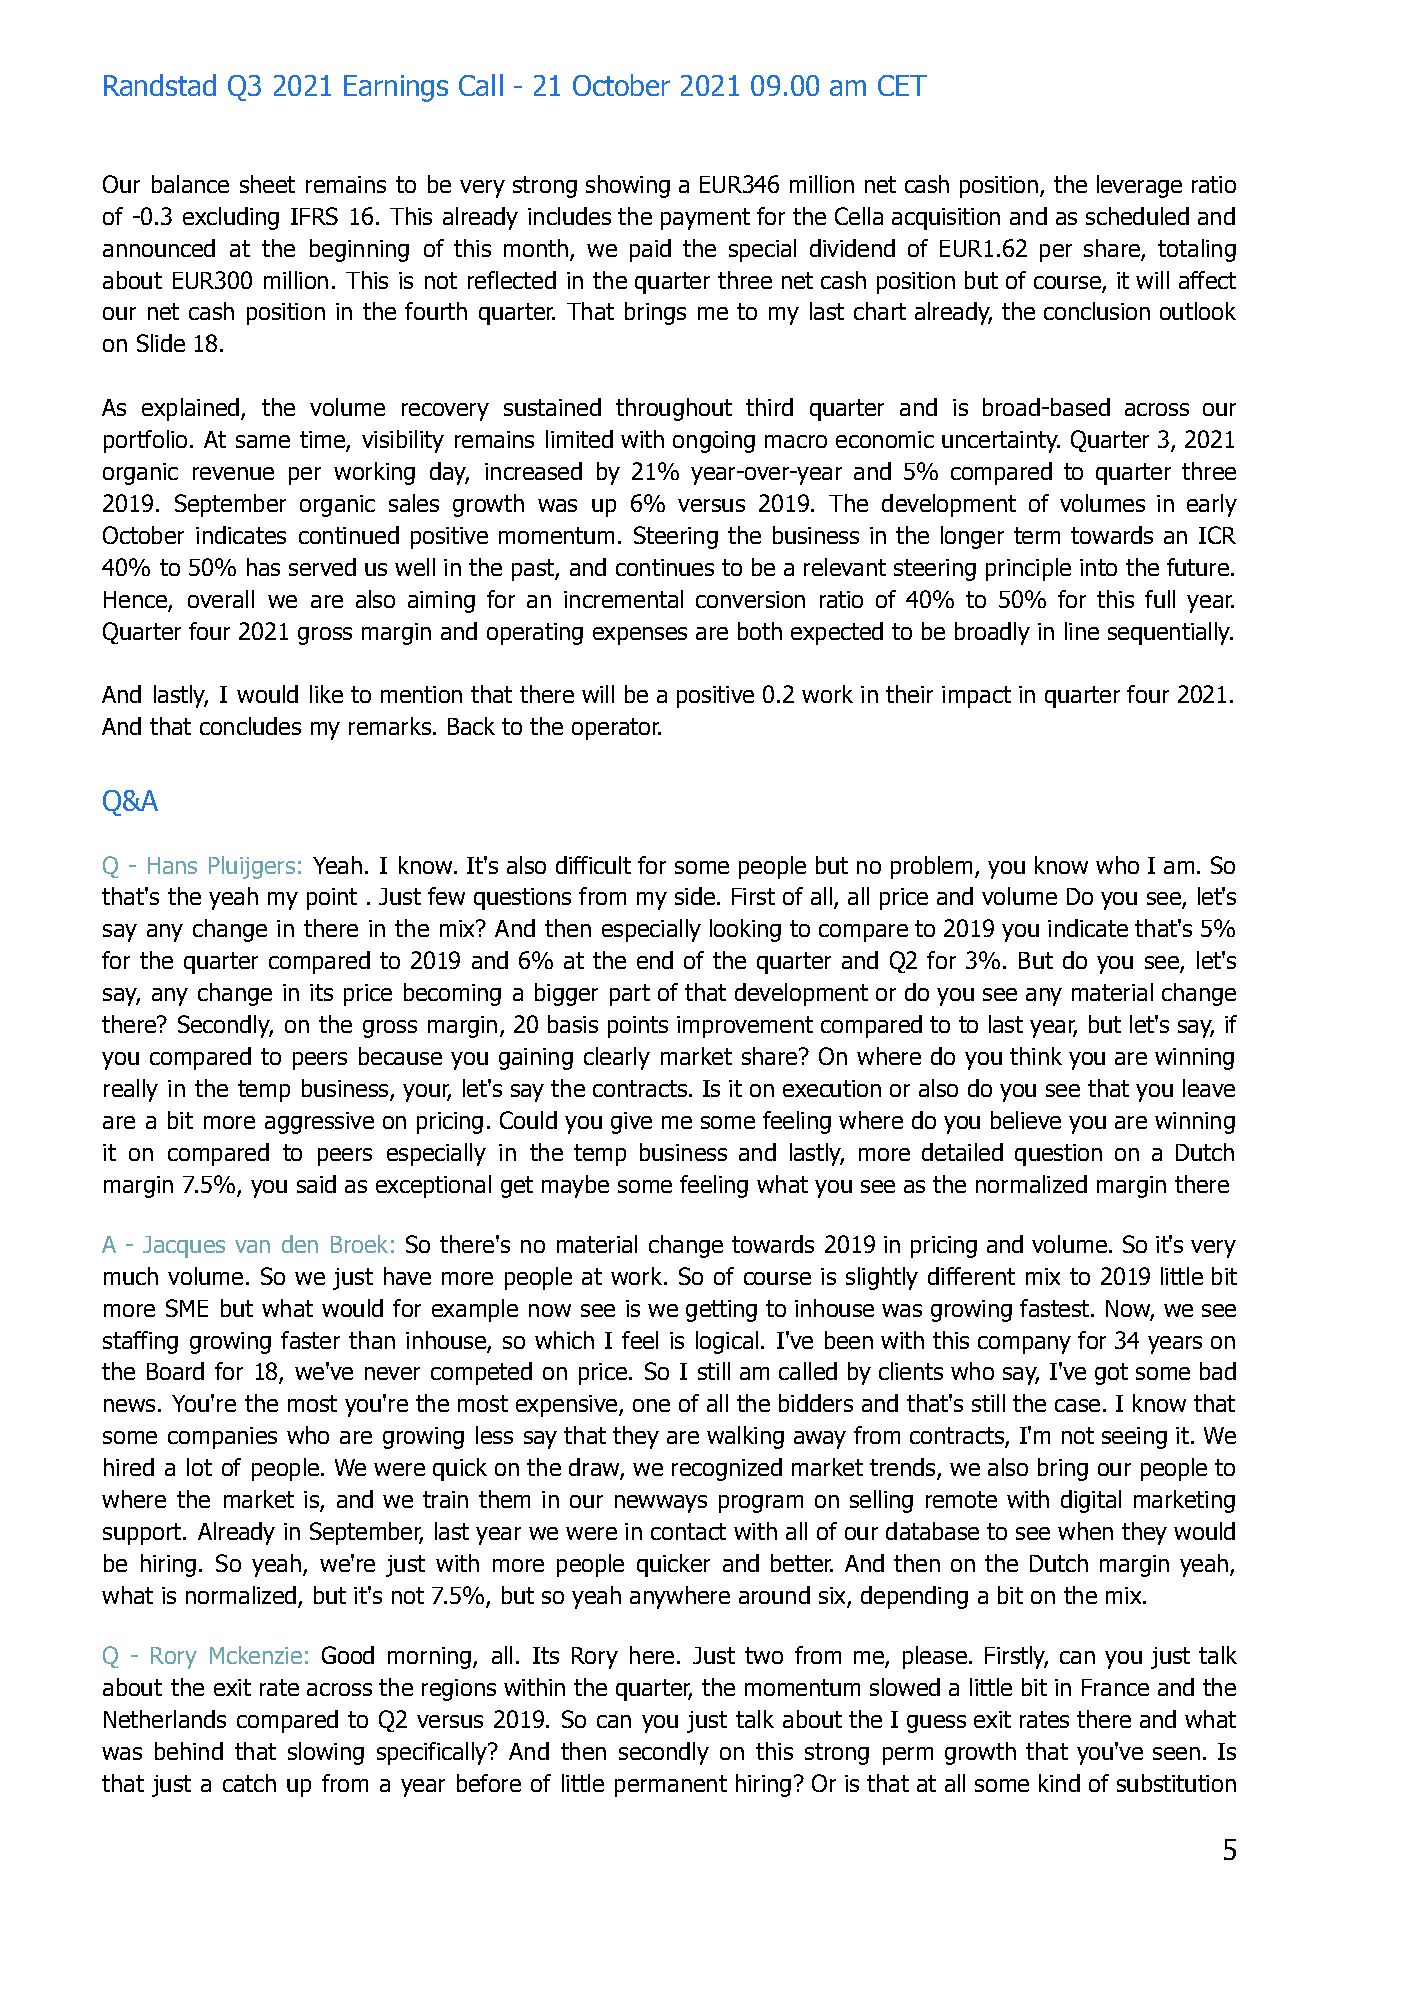  Describe the element at coordinates (1115, 1687) in the screenshot. I see `France` at that location.
